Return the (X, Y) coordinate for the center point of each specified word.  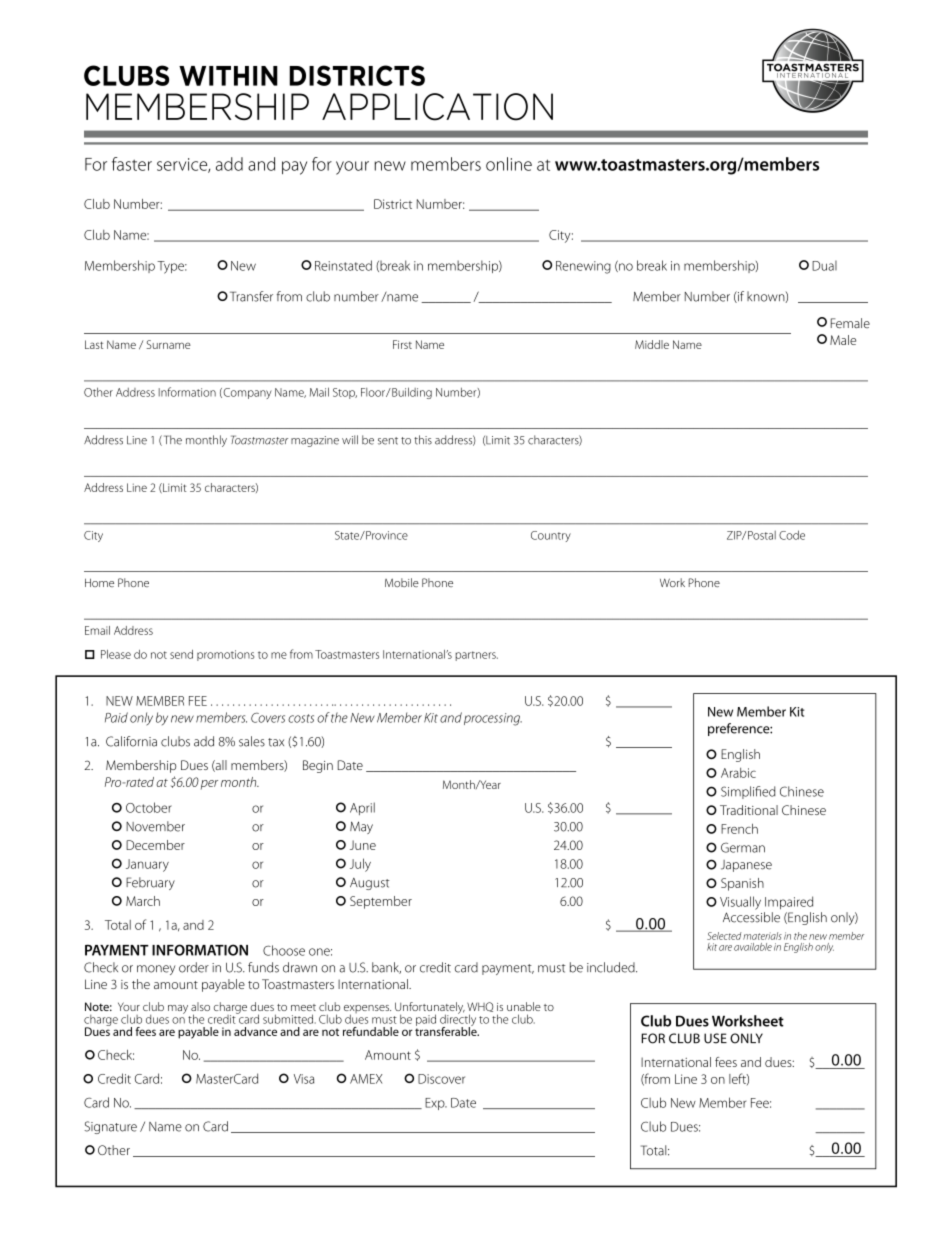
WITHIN (228, 76)
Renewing (583, 267)
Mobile (402, 582)
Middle (652, 344)
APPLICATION (437, 107)
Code (792, 535)
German (743, 847)
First (402, 344)
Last (94, 344)
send (181, 654)
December (155, 845)
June (363, 845)
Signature (110, 1127)
